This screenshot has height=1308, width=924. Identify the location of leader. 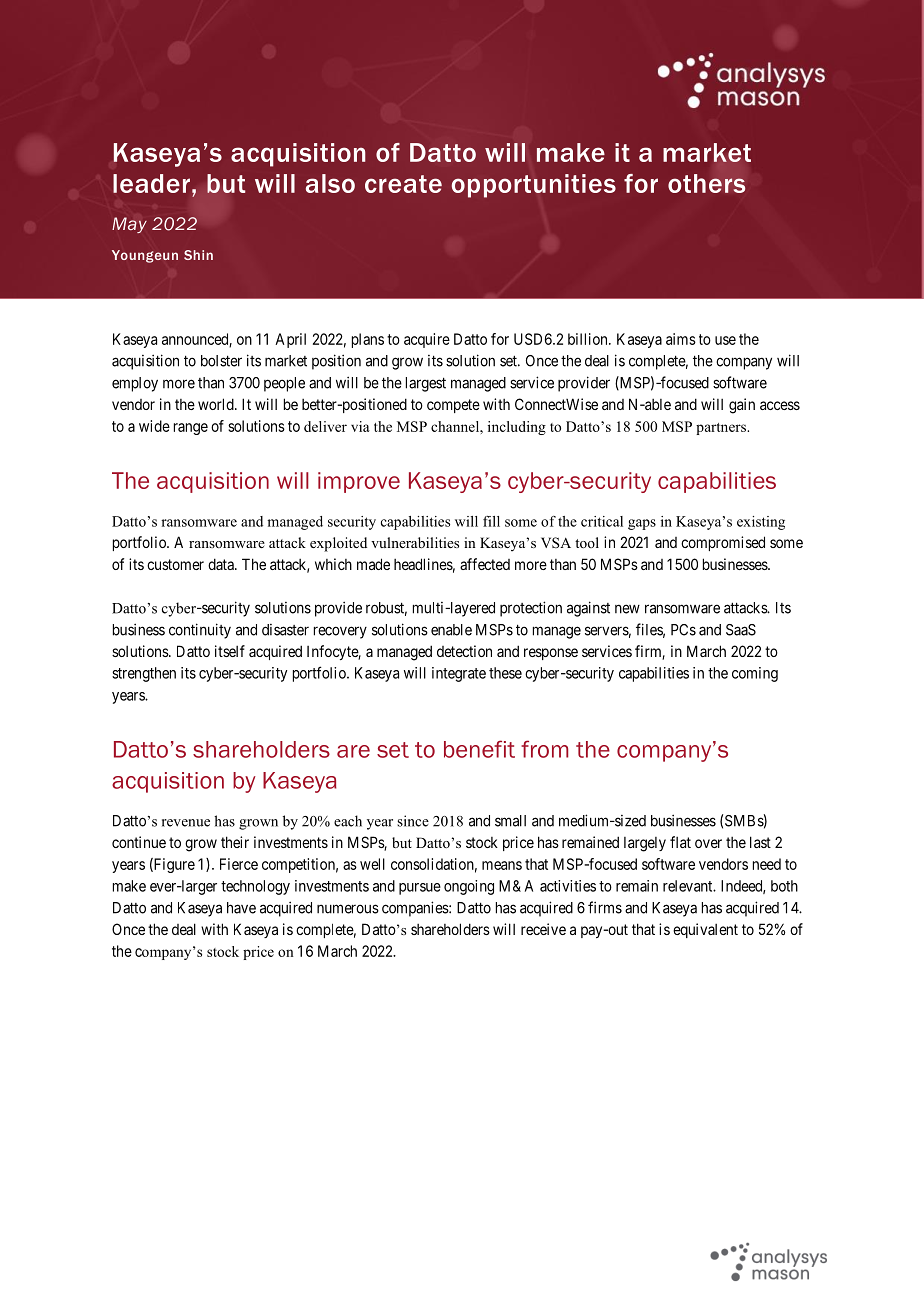
(151, 183).
